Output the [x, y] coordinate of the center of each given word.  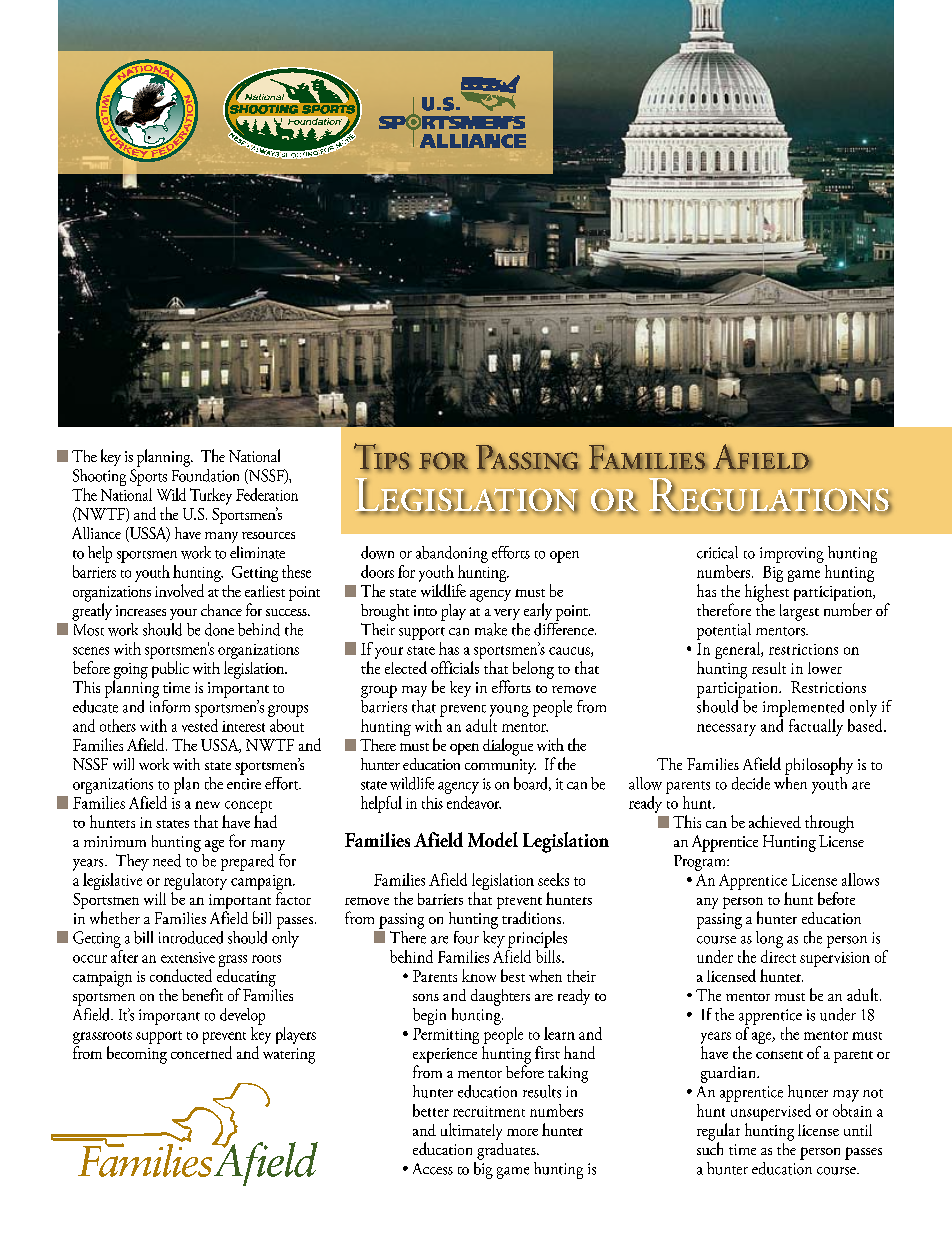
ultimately [471, 1131]
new [207, 805]
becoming [137, 1055]
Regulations [770, 496]
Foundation [205, 474]
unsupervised [769, 1111]
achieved [775, 821]
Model [493, 839]
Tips [383, 457]
